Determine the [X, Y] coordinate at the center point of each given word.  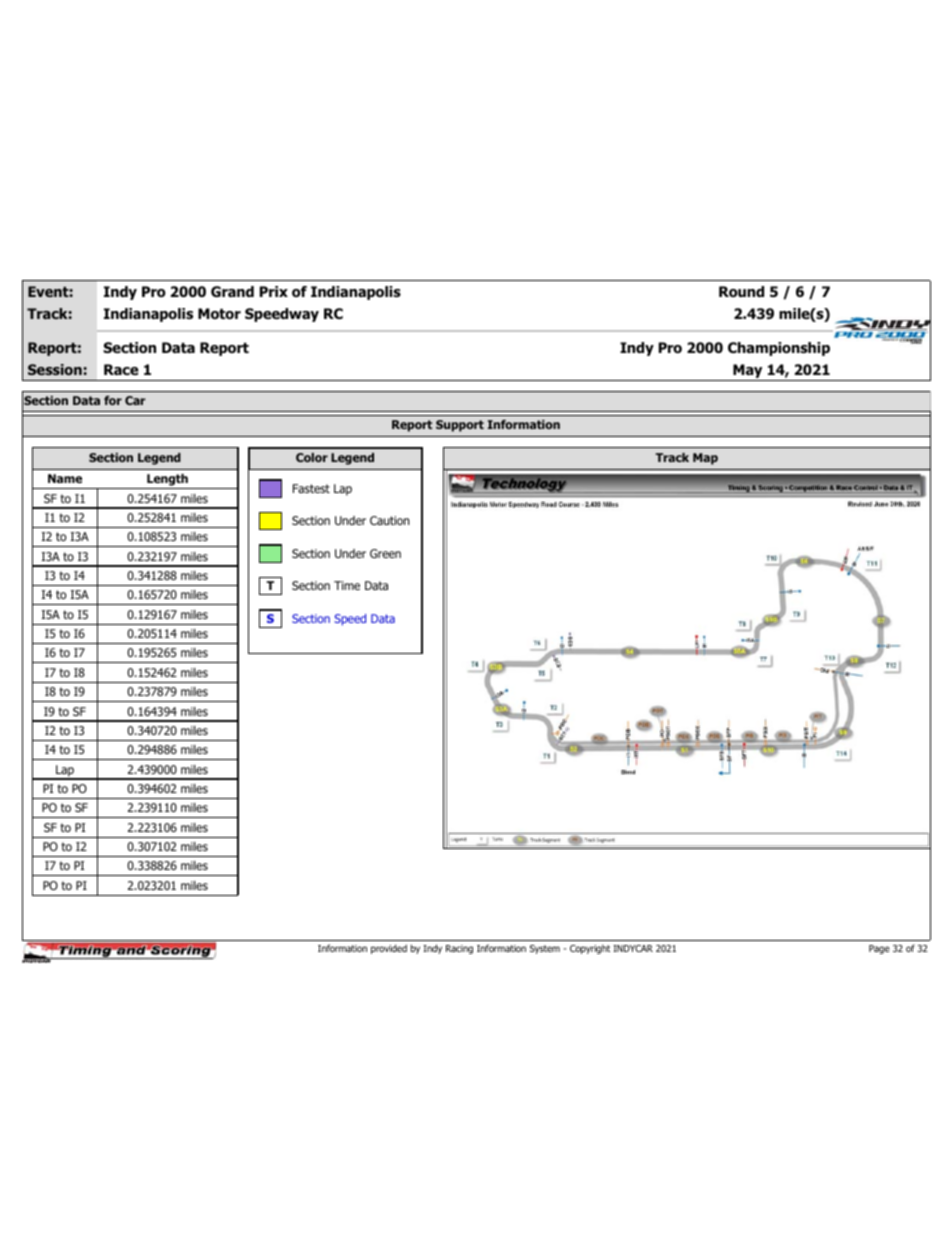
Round [741, 291]
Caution [390, 520]
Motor [219, 313]
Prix [274, 291]
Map [705, 459]
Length [167, 481]
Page [879, 949]
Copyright [590, 949]
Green [385, 553]
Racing [459, 949]
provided [389, 949]
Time [347, 585]
